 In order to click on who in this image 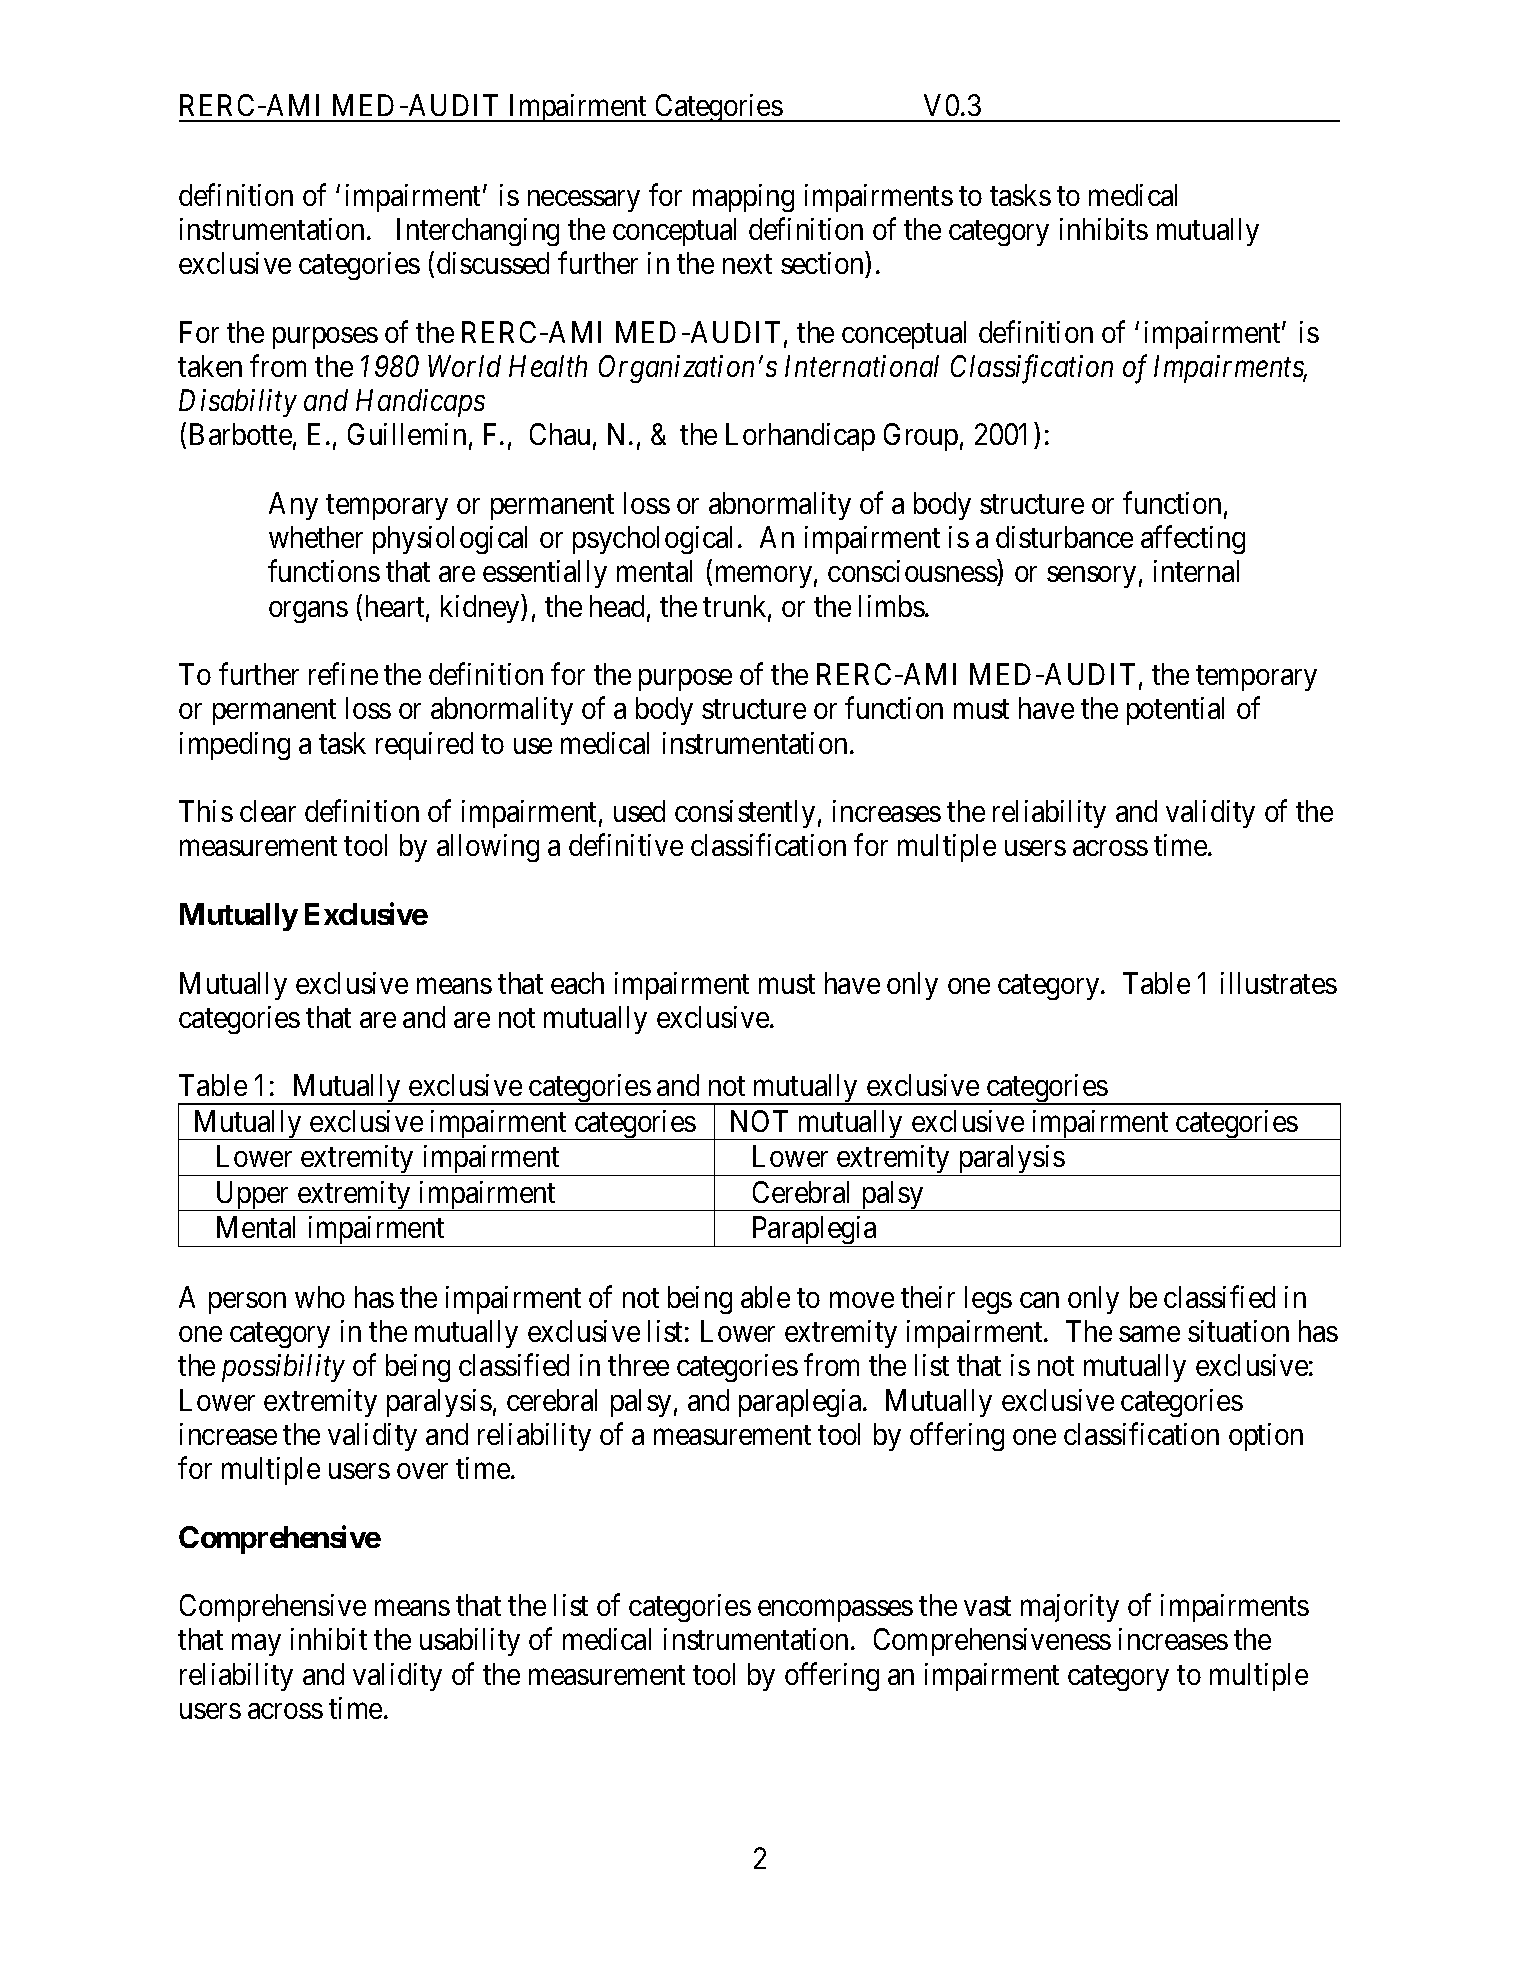, I will do `click(320, 1297)`.
